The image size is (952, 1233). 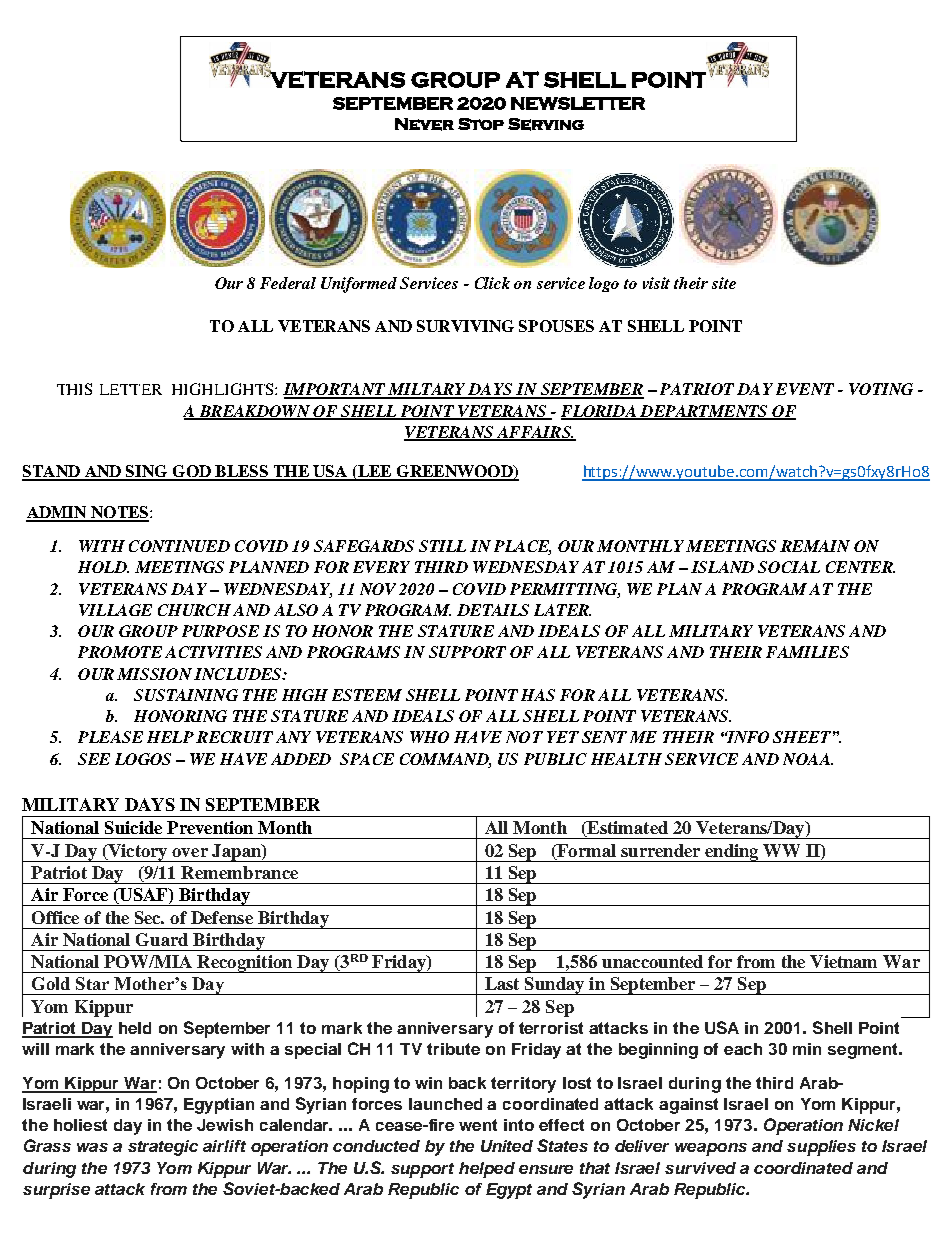 What do you see at coordinates (481, 124) in the document?
I see `Stop` at bounding box center [481, 124].
